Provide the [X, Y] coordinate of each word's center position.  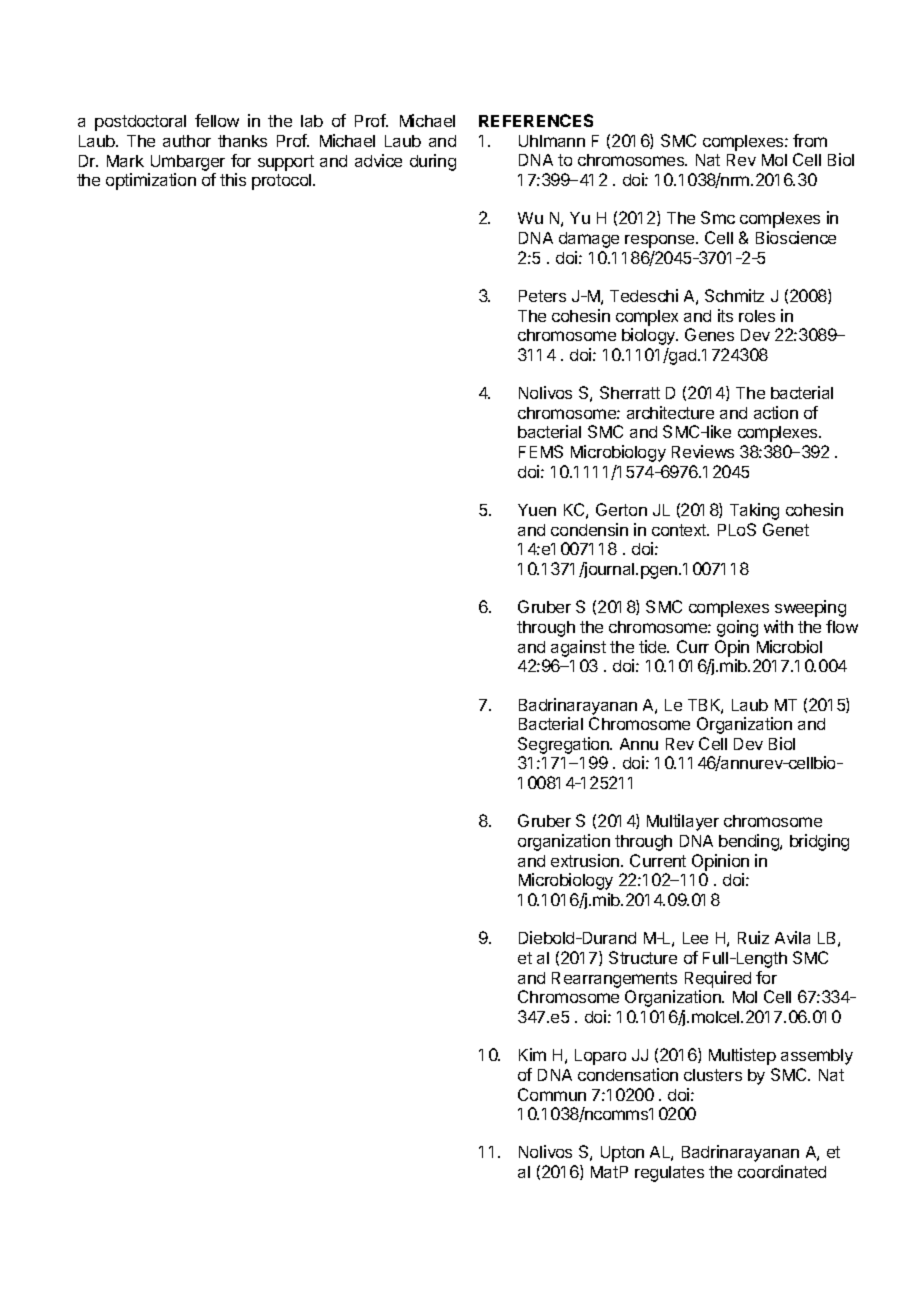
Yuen [537, 510]
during [433, 162]
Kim [532, 1054]
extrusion [586, 860]
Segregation [564, 747]
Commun [552, 1094]
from [810, 140]
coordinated [782, 1171]
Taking [754, 511]
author [187, 141]
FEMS [541, 451]
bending [750, 842]
